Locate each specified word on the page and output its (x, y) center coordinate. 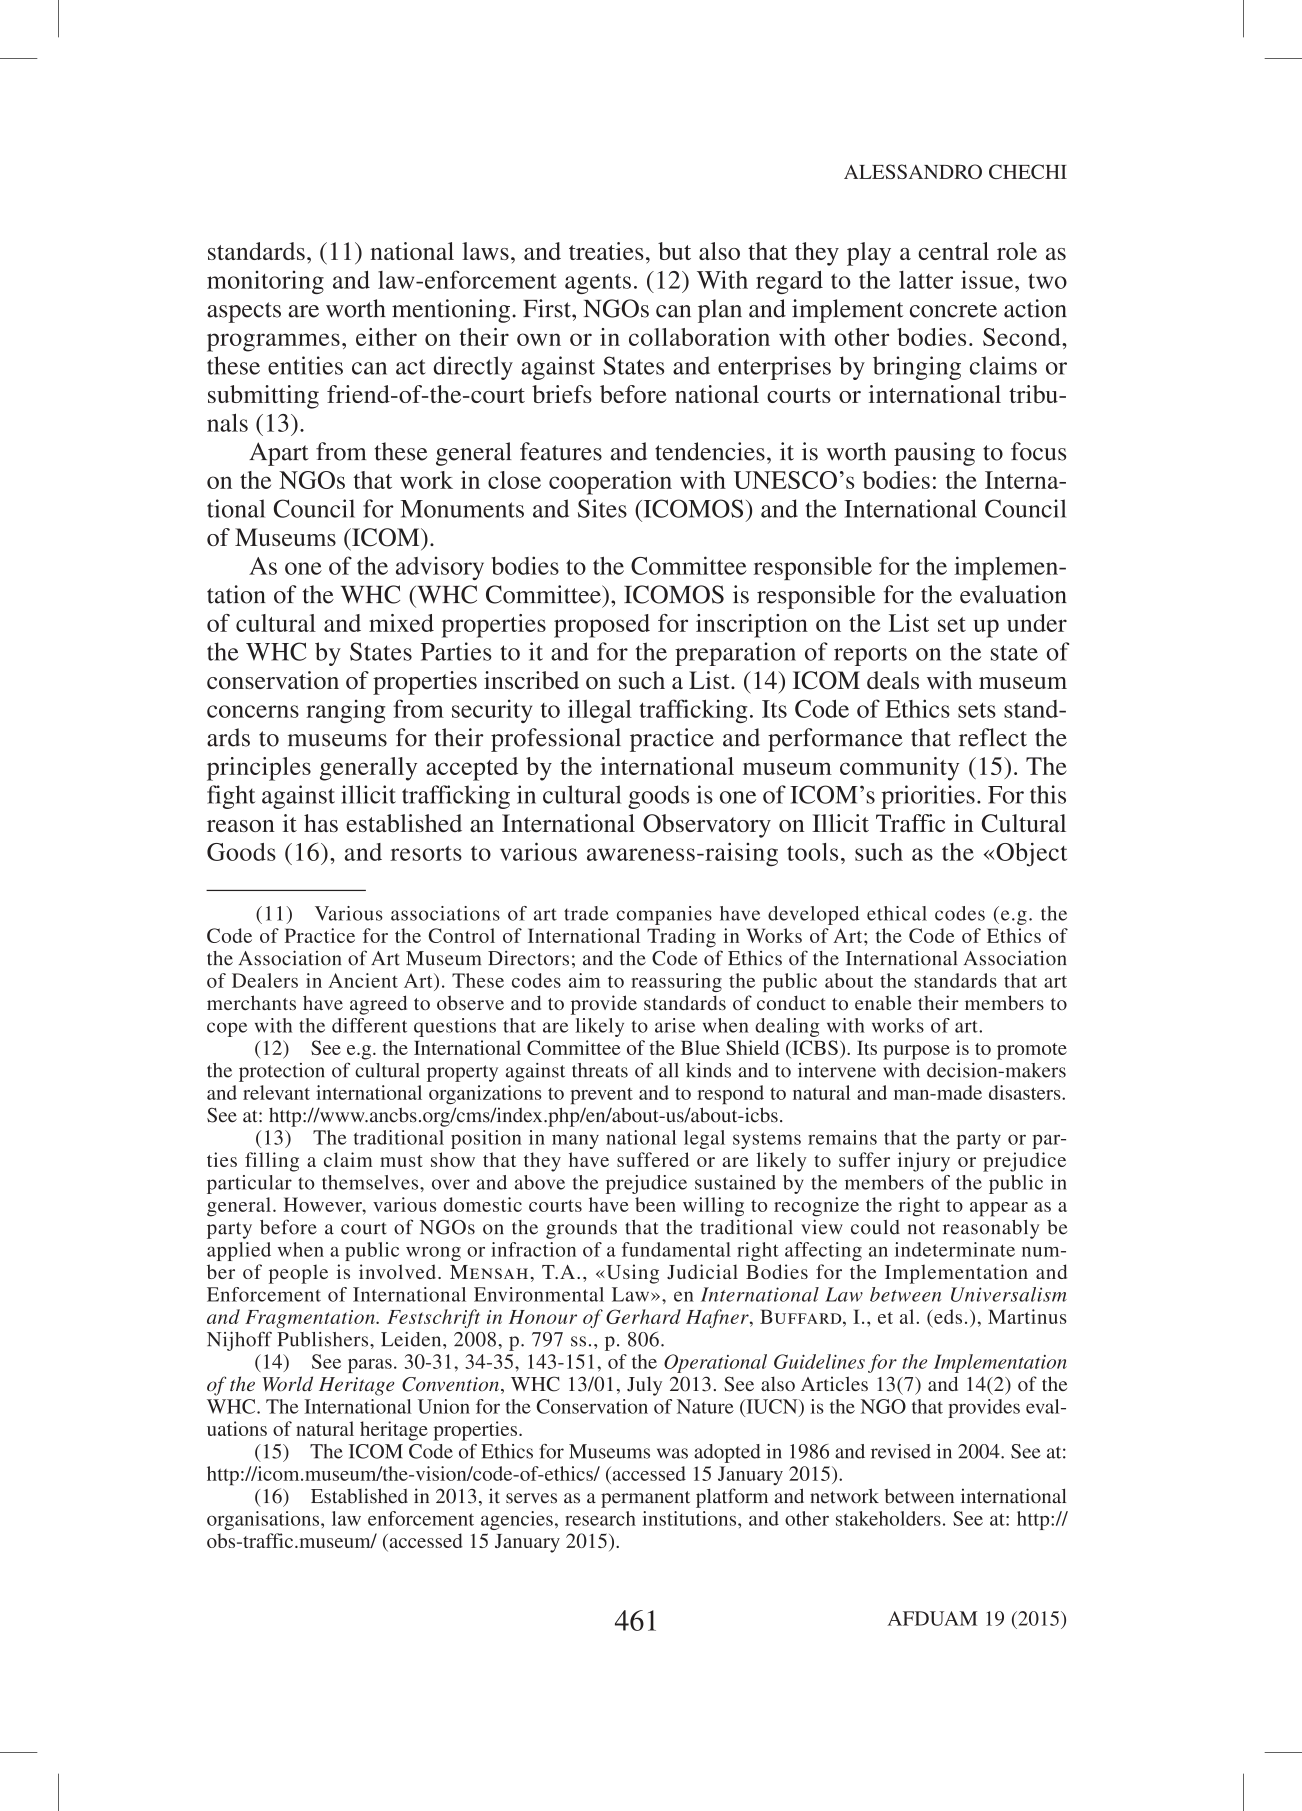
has (321, 823)
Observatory (707, 826)
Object (1031, 855)
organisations (264, 1520)
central (953, 251)
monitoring (265, 282)
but (674, 251)
